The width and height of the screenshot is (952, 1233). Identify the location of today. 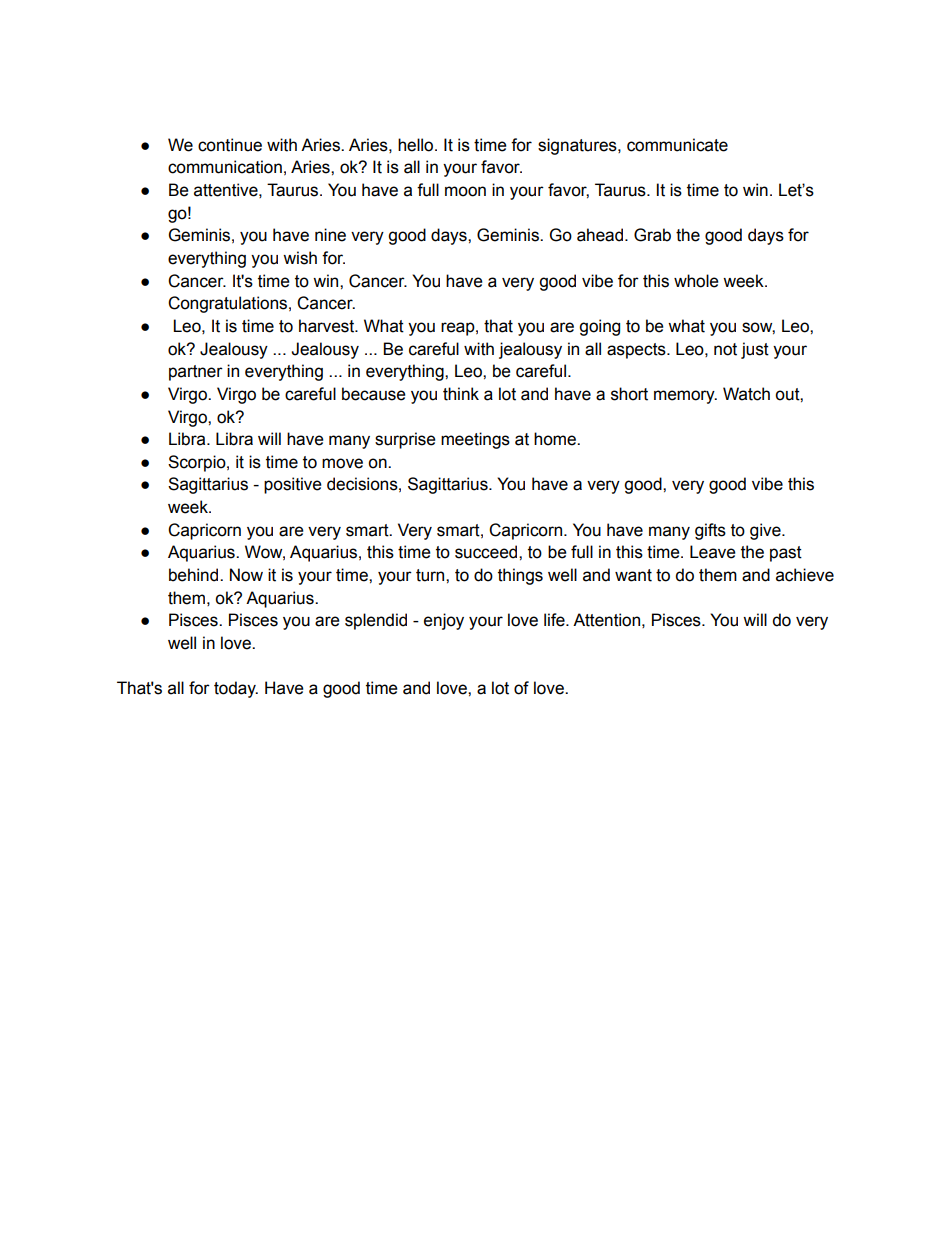
(236, 689).
